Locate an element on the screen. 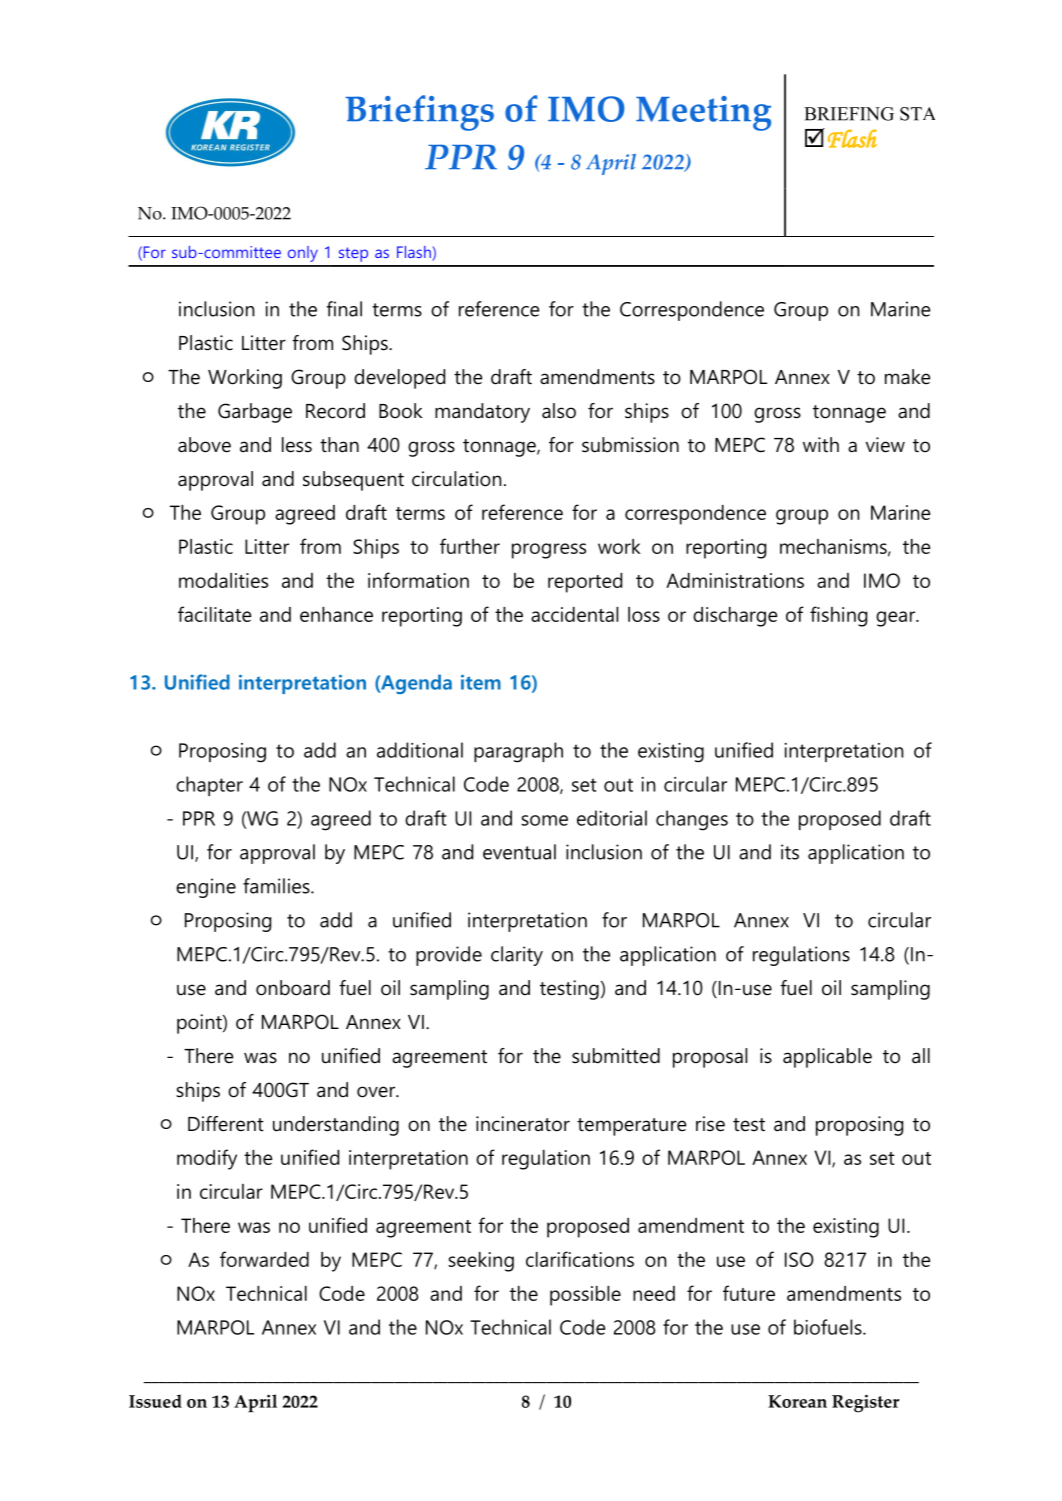 The width and height of the screenshot is (1062, 1501). possible is located at coordinates (585, 1296).
